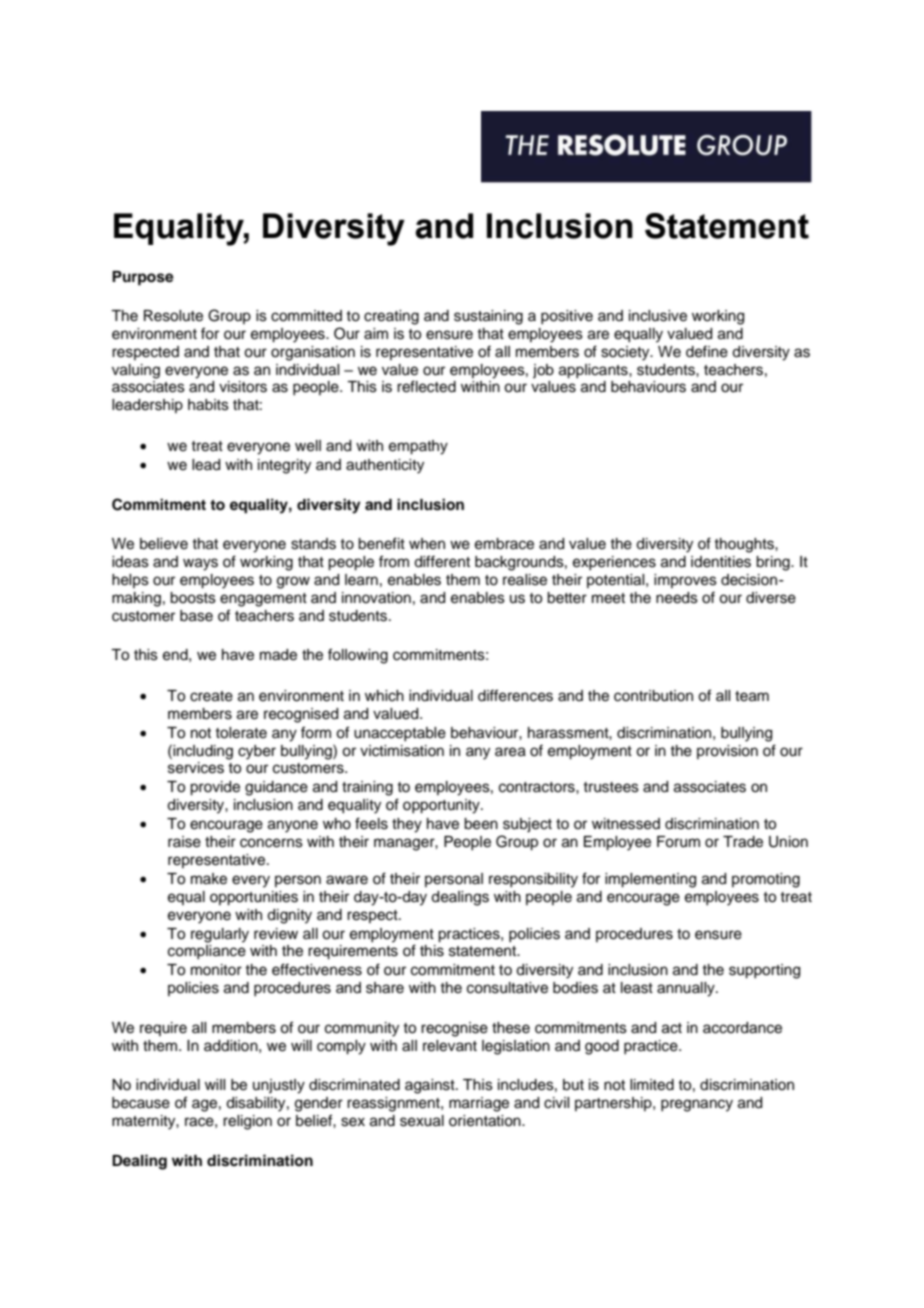 The width and height of the screenshot is (924, 1308). What do you see at coordinates (211, 696) in the screenshot?
I see `create` at bounding box center [211, 696].
